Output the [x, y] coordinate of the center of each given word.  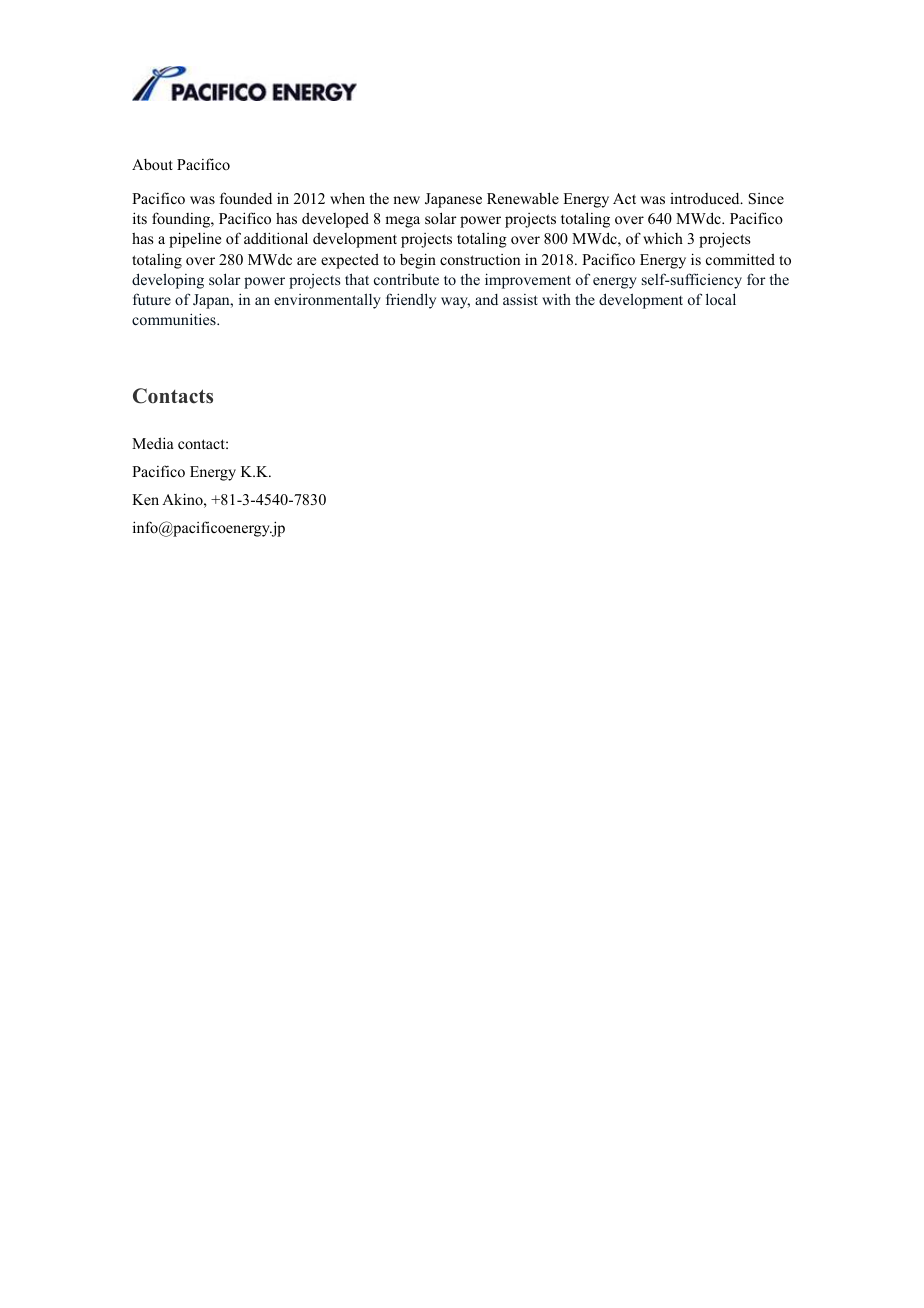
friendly [411, 301]
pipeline [195, 240]
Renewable [523, 198]
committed [740, 259]
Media [153, 443]
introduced [706, 198]
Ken [145, 499]
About [152, 164]
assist [520, 299]
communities [175, 319]
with [556, 299]
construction [480, 259]
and [486, 299]
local [721, 299]
